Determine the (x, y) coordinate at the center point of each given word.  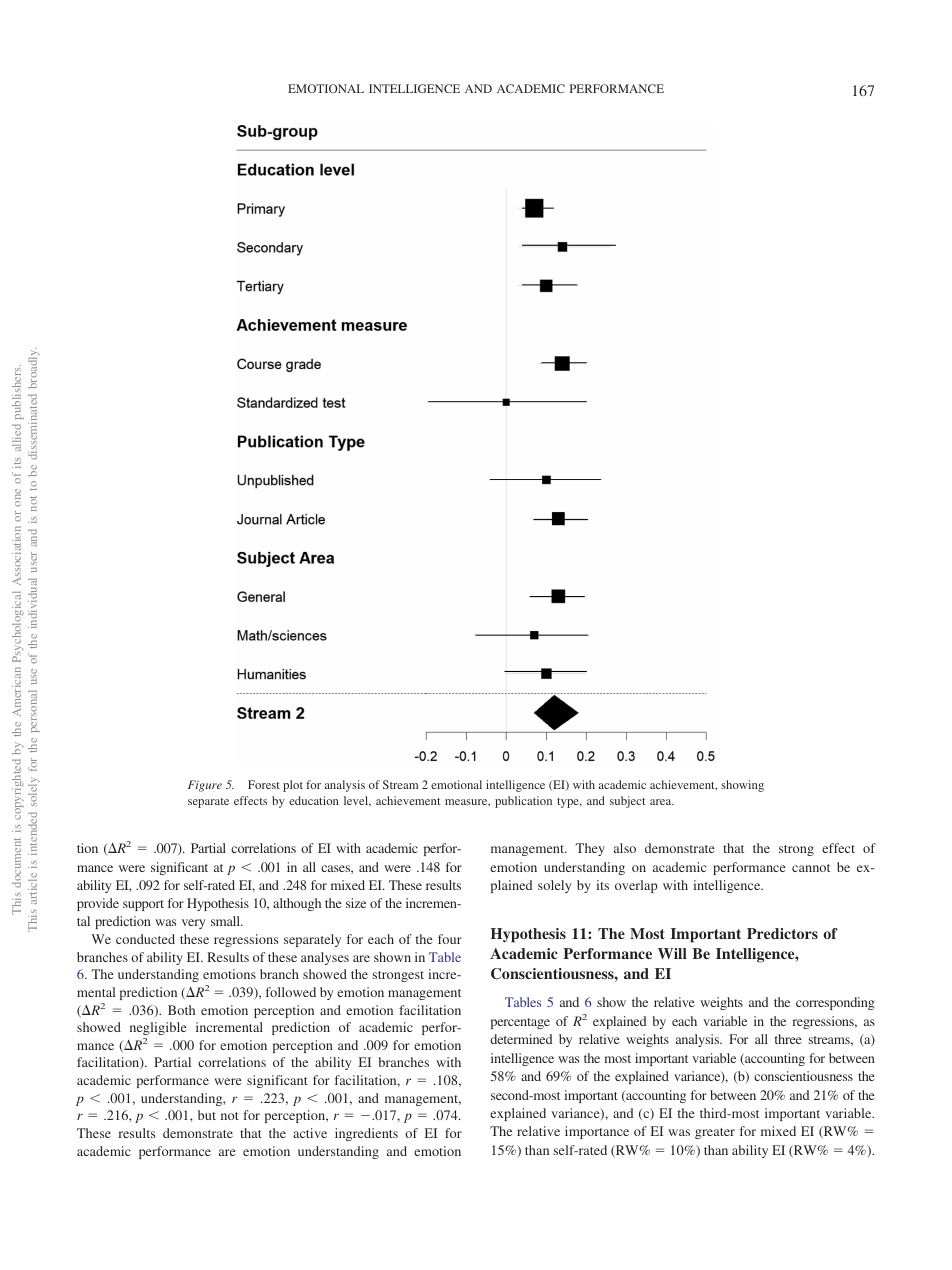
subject (627, 802)
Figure (205, 786)
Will (672, 953)
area (662, 802)
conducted (145, 939)
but (207, 1115)
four (450, 939)
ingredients (366, 1134)
